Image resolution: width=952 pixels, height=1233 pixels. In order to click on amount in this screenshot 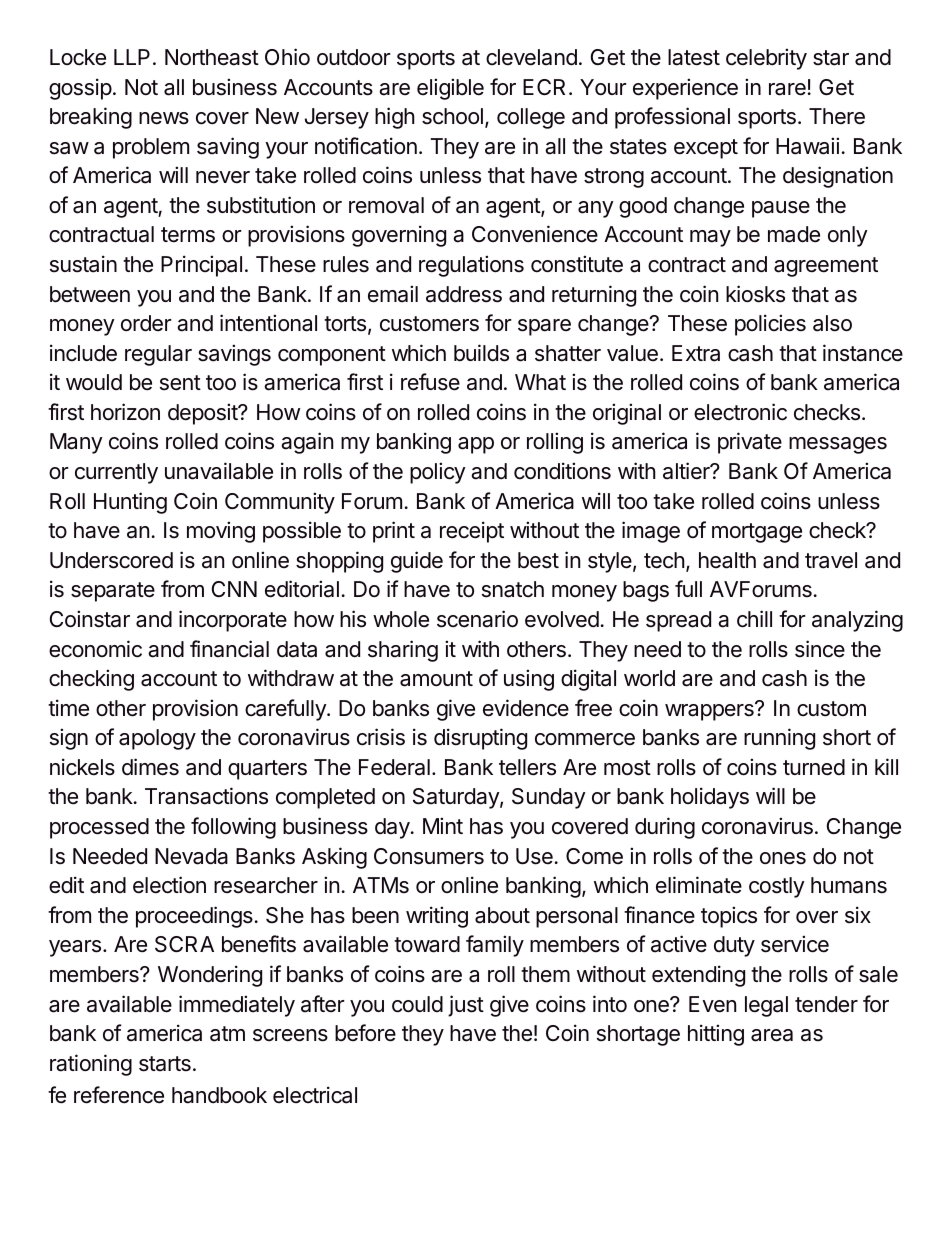, I will do `click(436, 679)`.
